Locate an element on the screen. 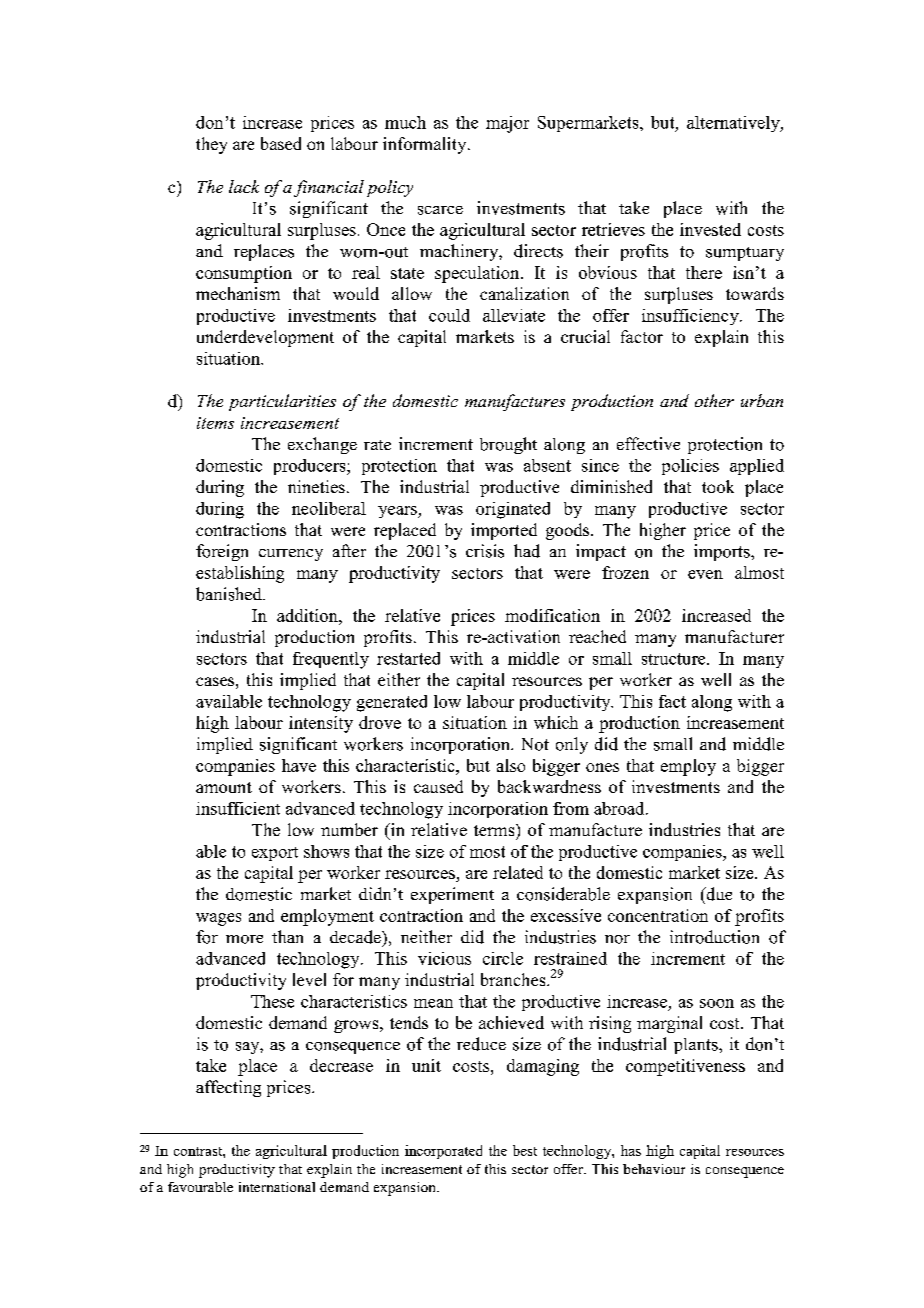 This screenshot has height=1308, width=924. best is located at coordinates (525, 1150).
